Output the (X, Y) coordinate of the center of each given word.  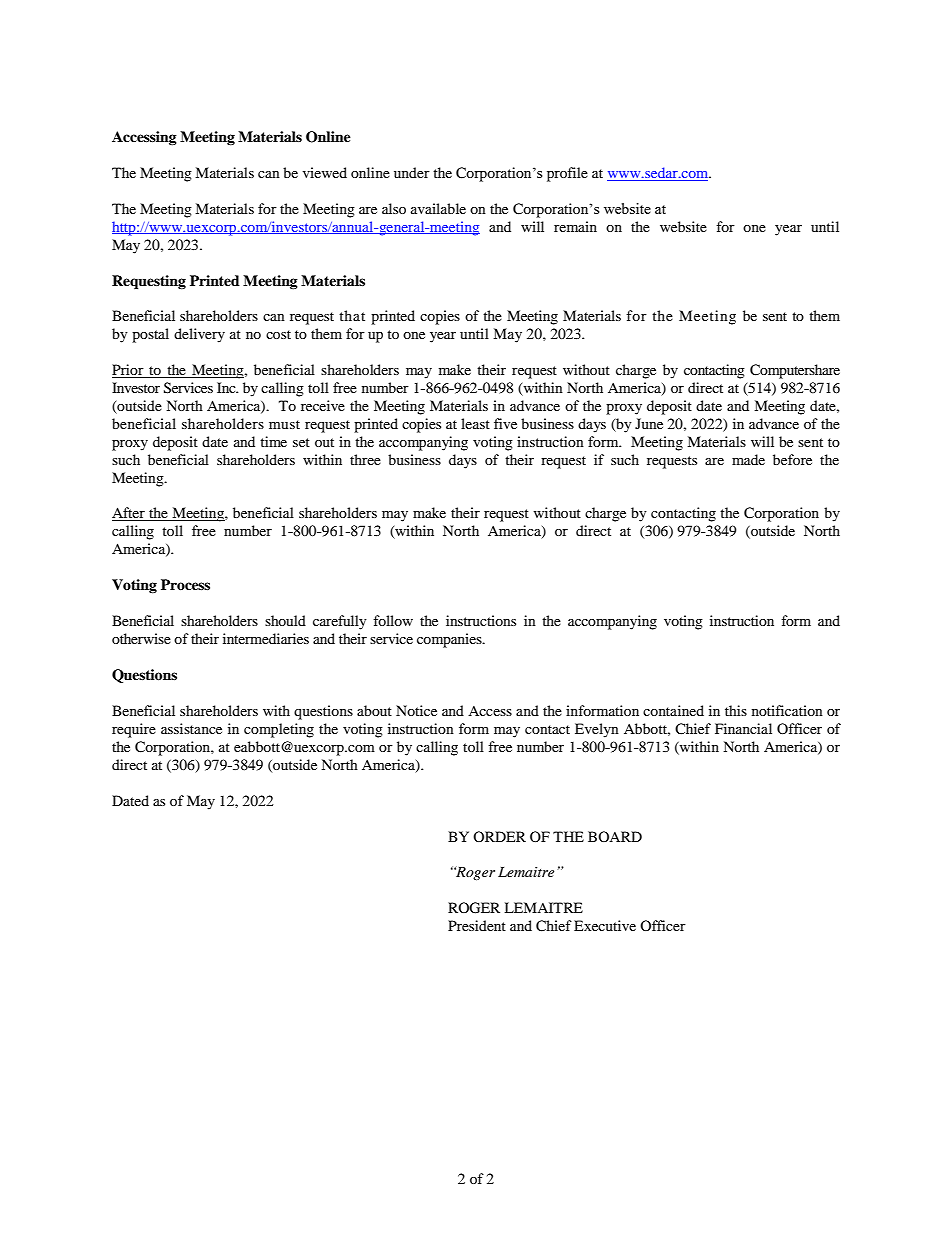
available (438, 208)
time (273, 441)
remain (575, 226)
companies (450, 640)
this (736, 710)
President (477, 925)
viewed (325, 172)
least (475, 423)
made (748, 459)
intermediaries (266, 638)
